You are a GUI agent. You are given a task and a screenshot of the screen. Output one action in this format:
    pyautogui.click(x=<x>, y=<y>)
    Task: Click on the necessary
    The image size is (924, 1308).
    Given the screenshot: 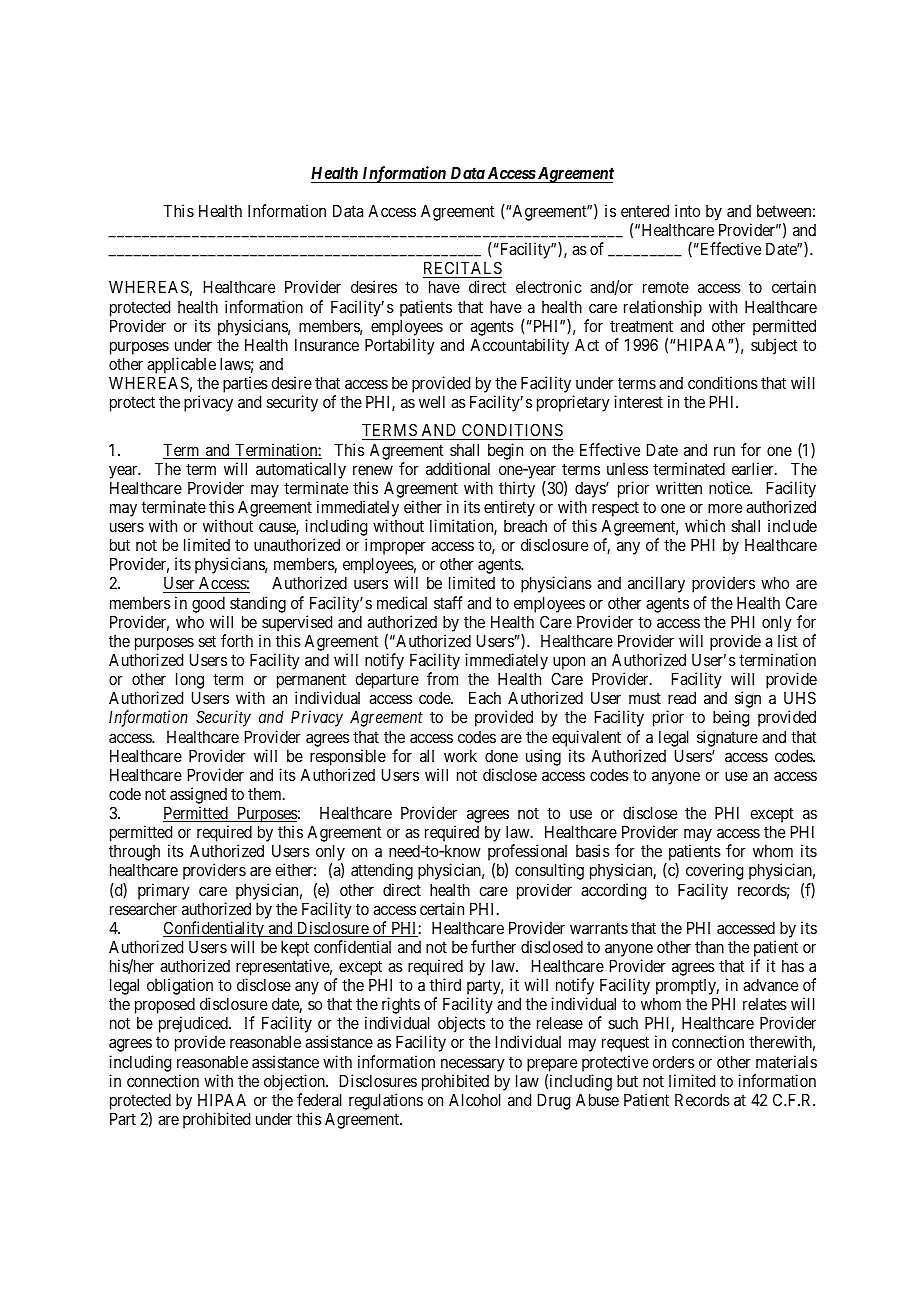 What is the action you would take?
    pyautogui.click(x=473, y=1065)
